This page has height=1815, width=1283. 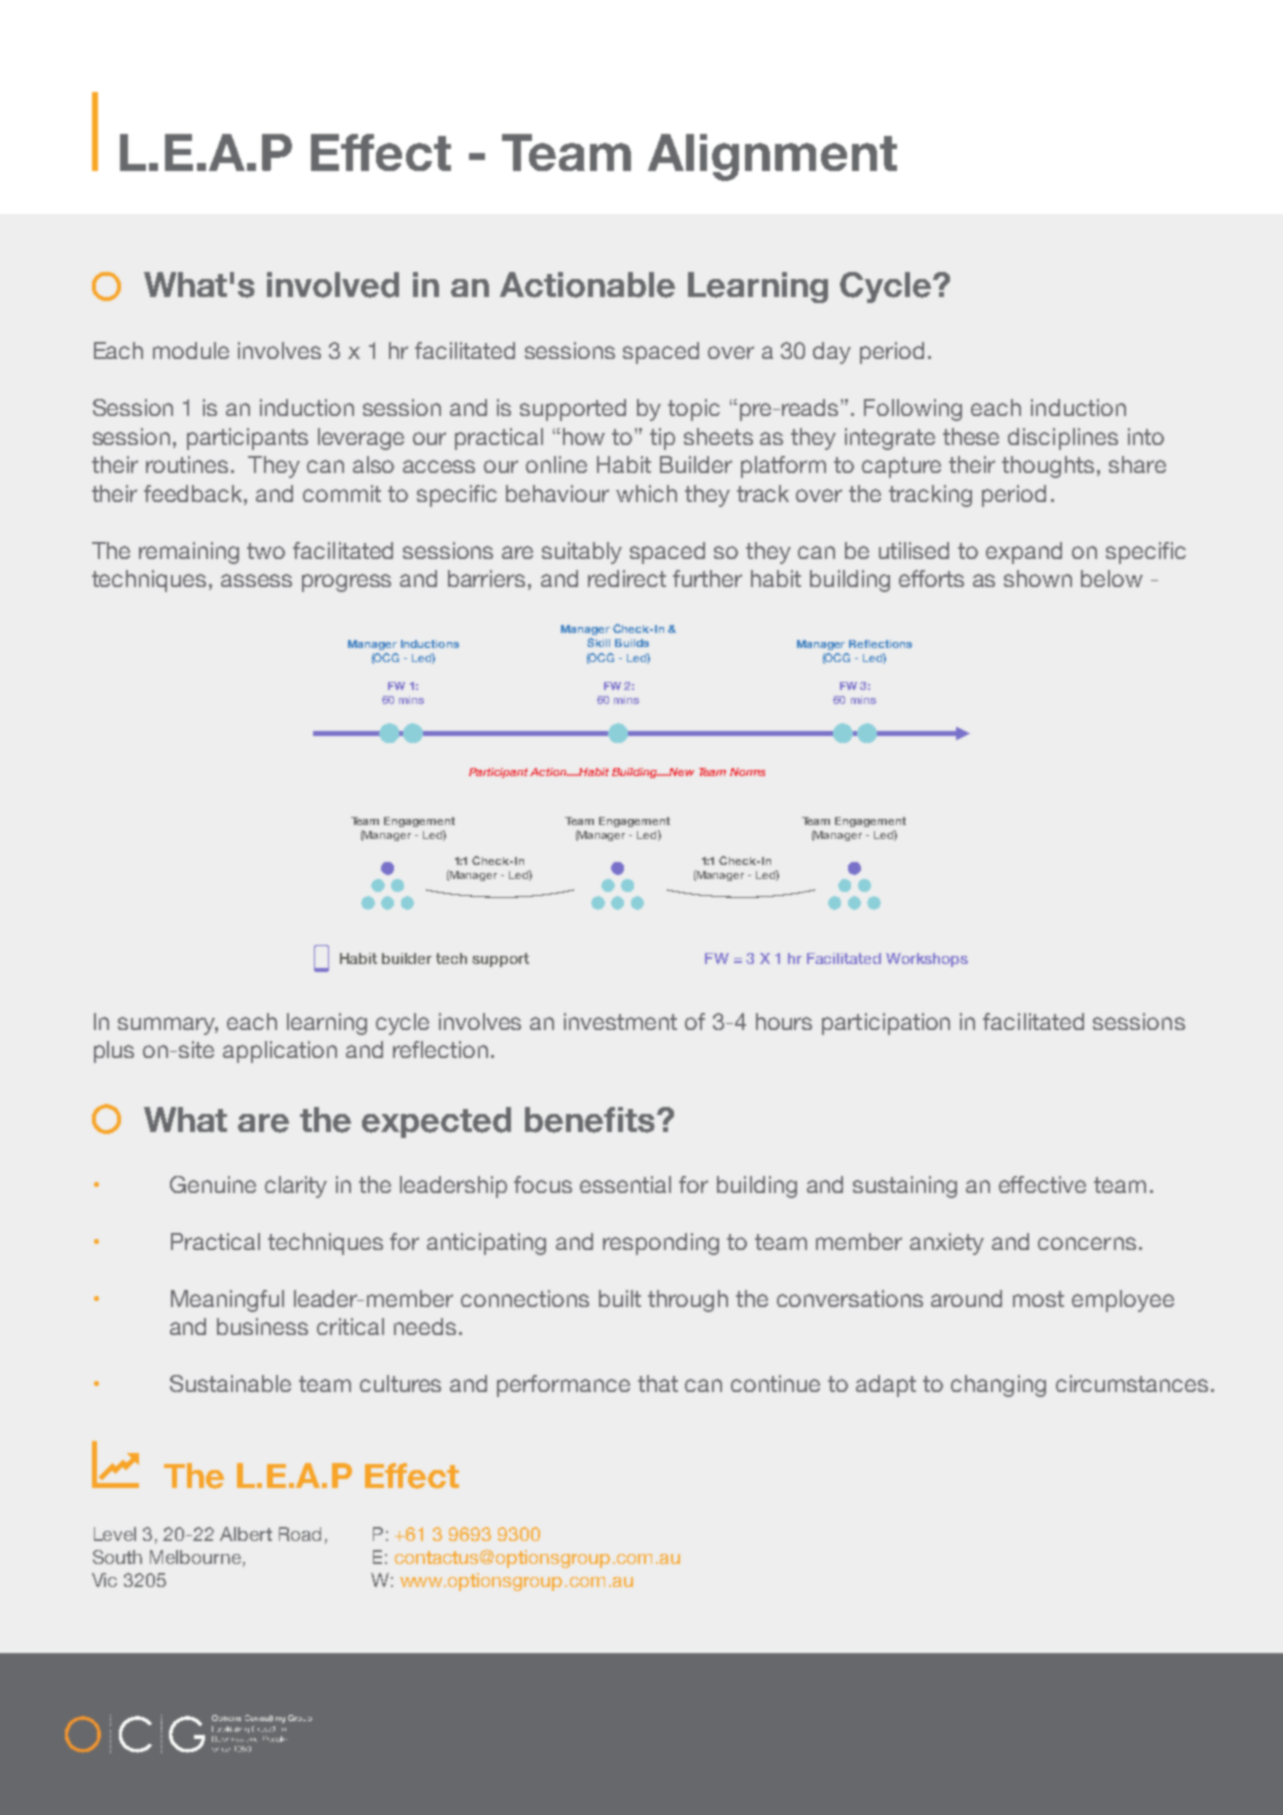 What do you see at coordinates (246, 1534) in the page?
I see `Albert` at bounding box center [246, 1534].
